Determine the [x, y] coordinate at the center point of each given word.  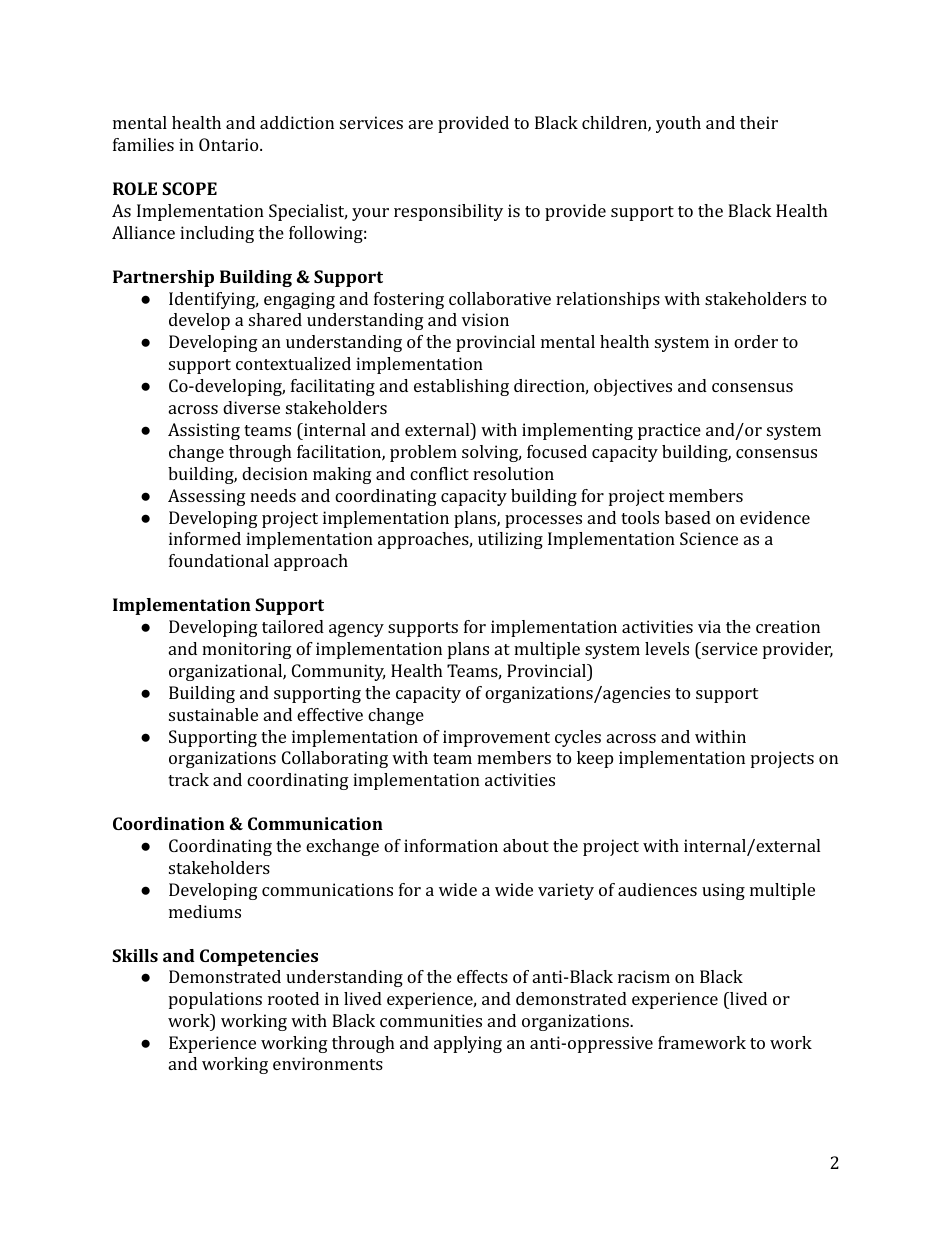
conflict [439, 473]
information [451, 845]
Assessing [207, 497]
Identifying [213, 300]
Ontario [230, 144]
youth [678, 124]
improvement [496, 738]
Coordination [169, 823]
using [723, 891]
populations [215, 1000]
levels [667, 648]
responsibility [448, 212]
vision [485, 319]
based [688, 517]
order [756, 341]
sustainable [213, 714]
